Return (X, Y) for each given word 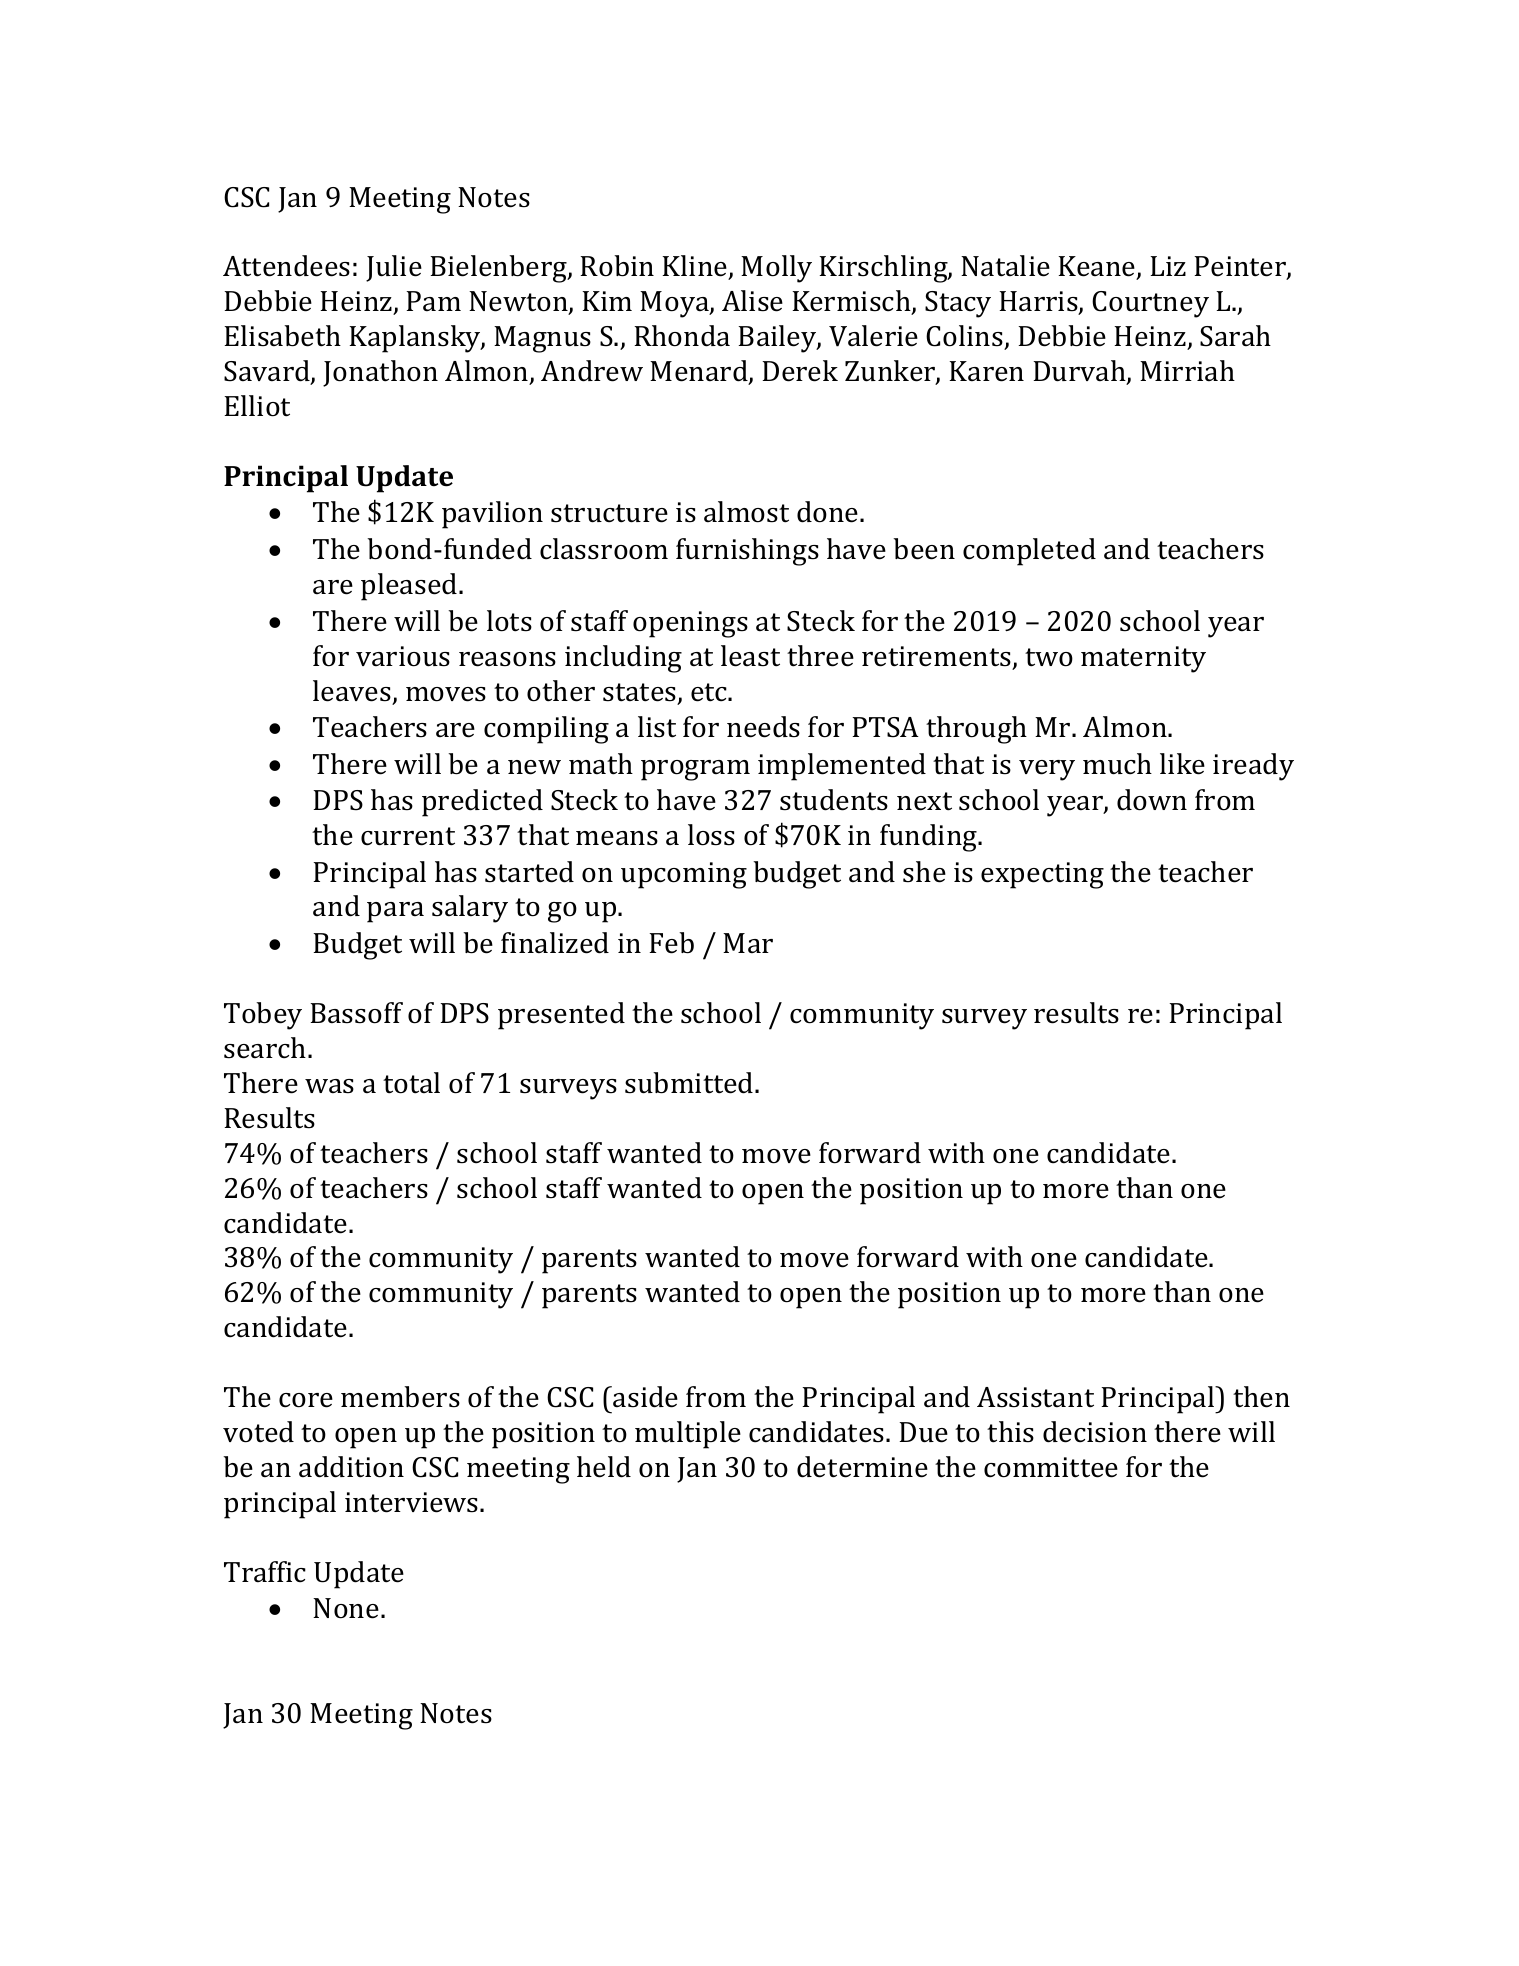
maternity (1143, 659)
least (750, 656)
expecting (1042, 875)
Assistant (1035, 1397)
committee (1051, 1467)
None (346, 1608)
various (403, 656)
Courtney (1150, 304)
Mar (748, 943)
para (395, 912)
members (400, 1397)
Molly (776, 269)
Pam (434, 301)
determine (862, 1467)
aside (644, 1397)
